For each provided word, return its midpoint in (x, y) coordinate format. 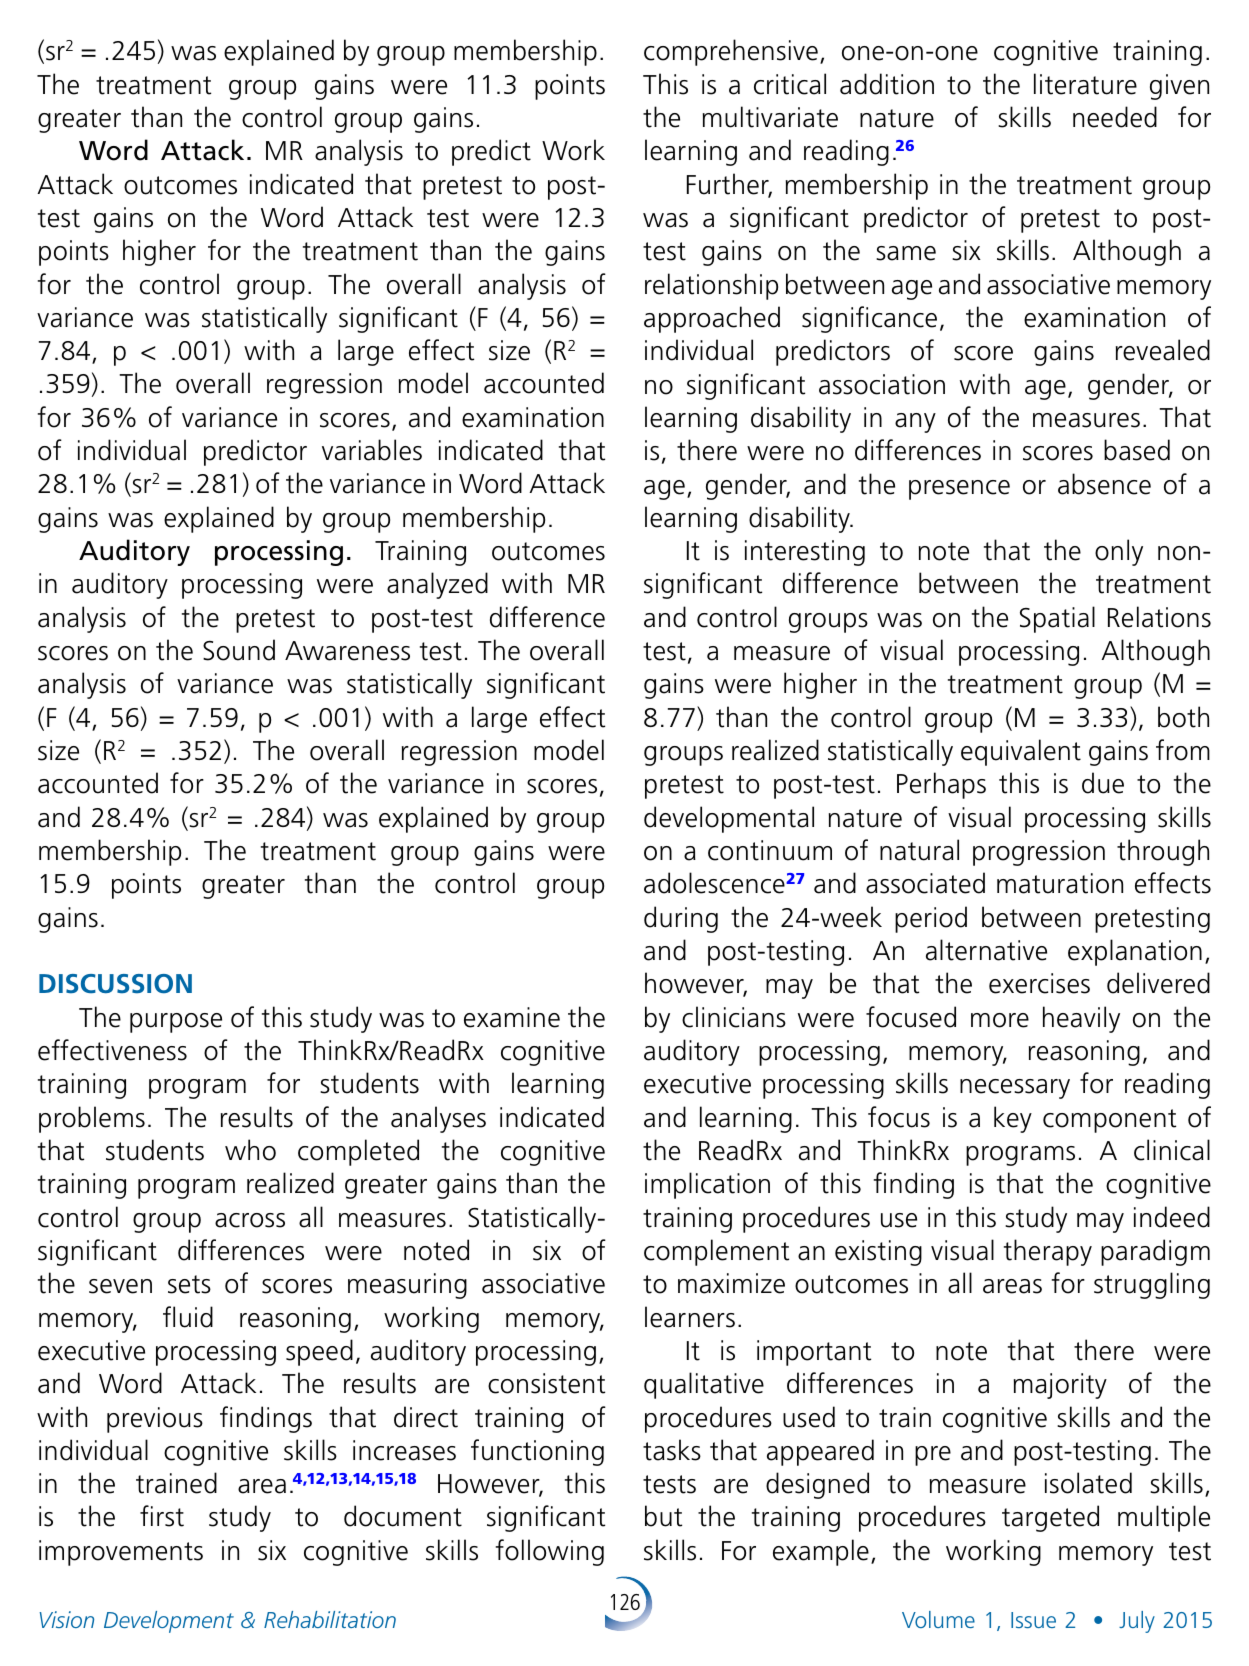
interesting (805, 553)
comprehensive (731, 52)
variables (372, 450)
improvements (121, 1553)
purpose (176, 1023)
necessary (1015, 1089)
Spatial (1057, 619)
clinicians (734, 1017)
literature (1085, 84)
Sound (239, 650)
